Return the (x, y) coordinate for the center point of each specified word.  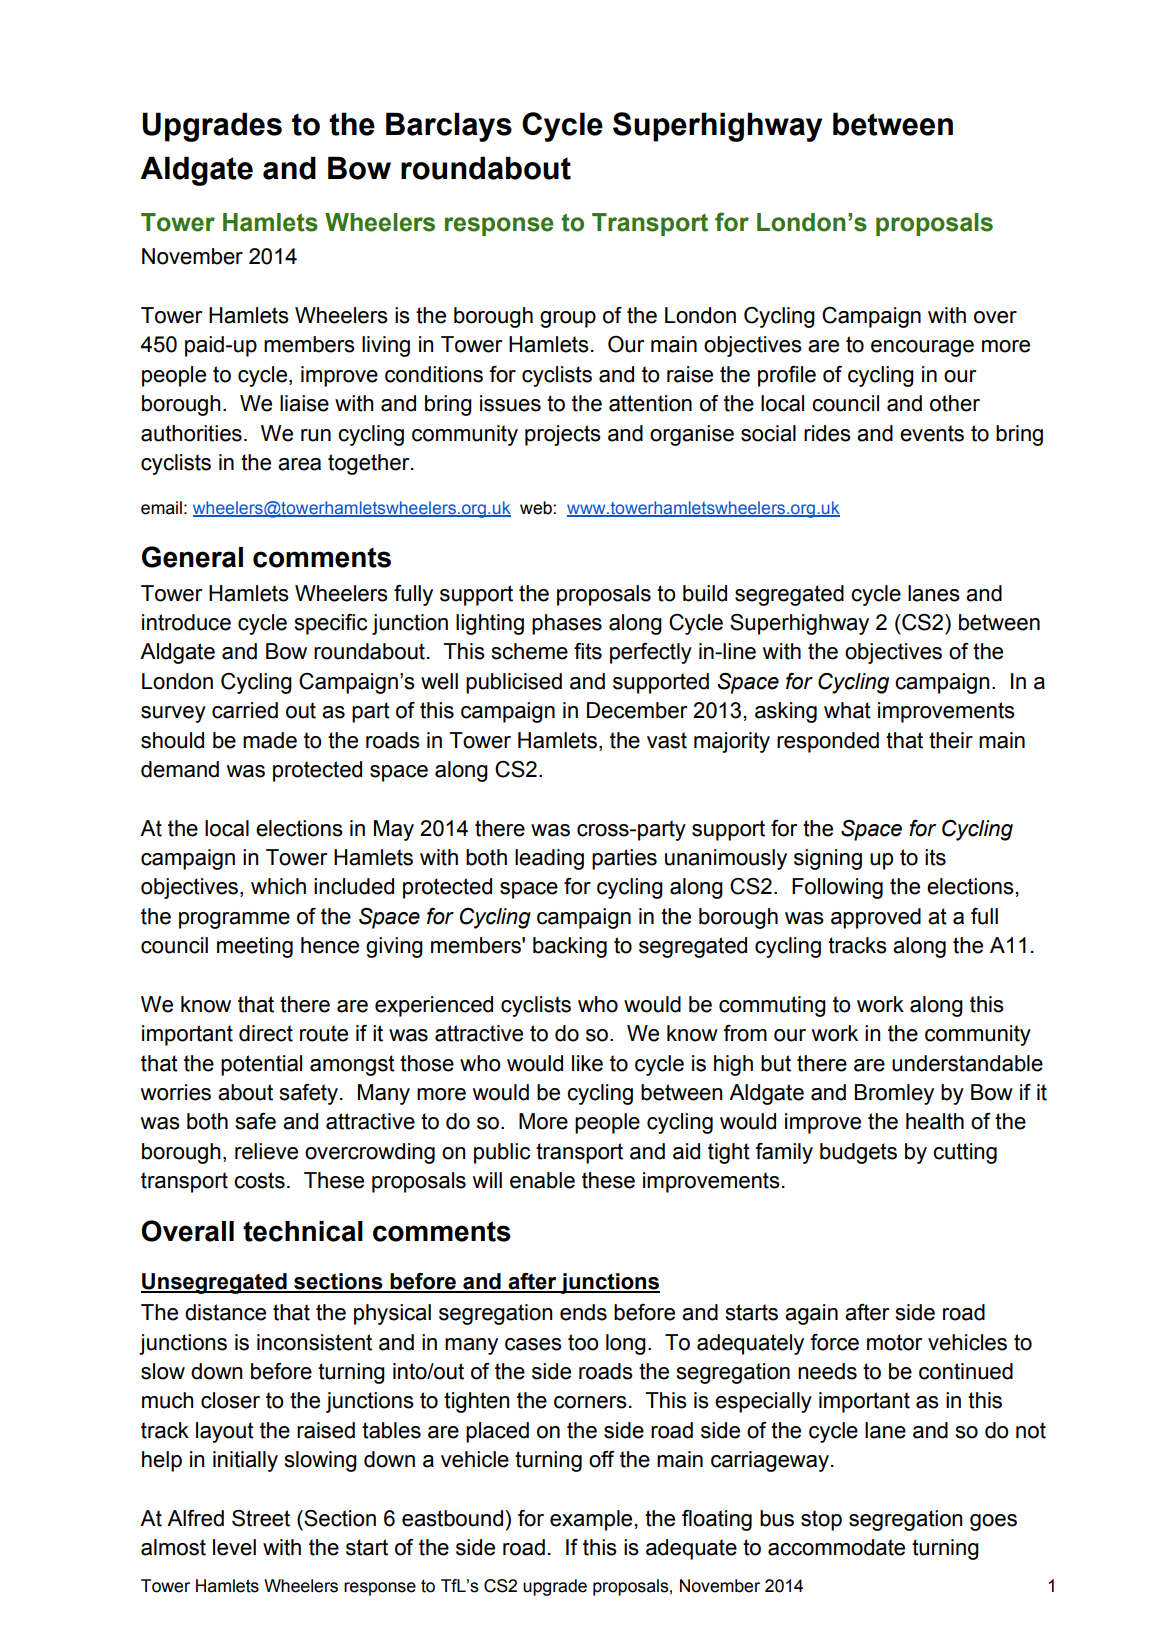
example (591, 1520)
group (568, 319)
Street (261, 1518)
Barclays (449, 127)
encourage (922, 348)
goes (993, 1522)
